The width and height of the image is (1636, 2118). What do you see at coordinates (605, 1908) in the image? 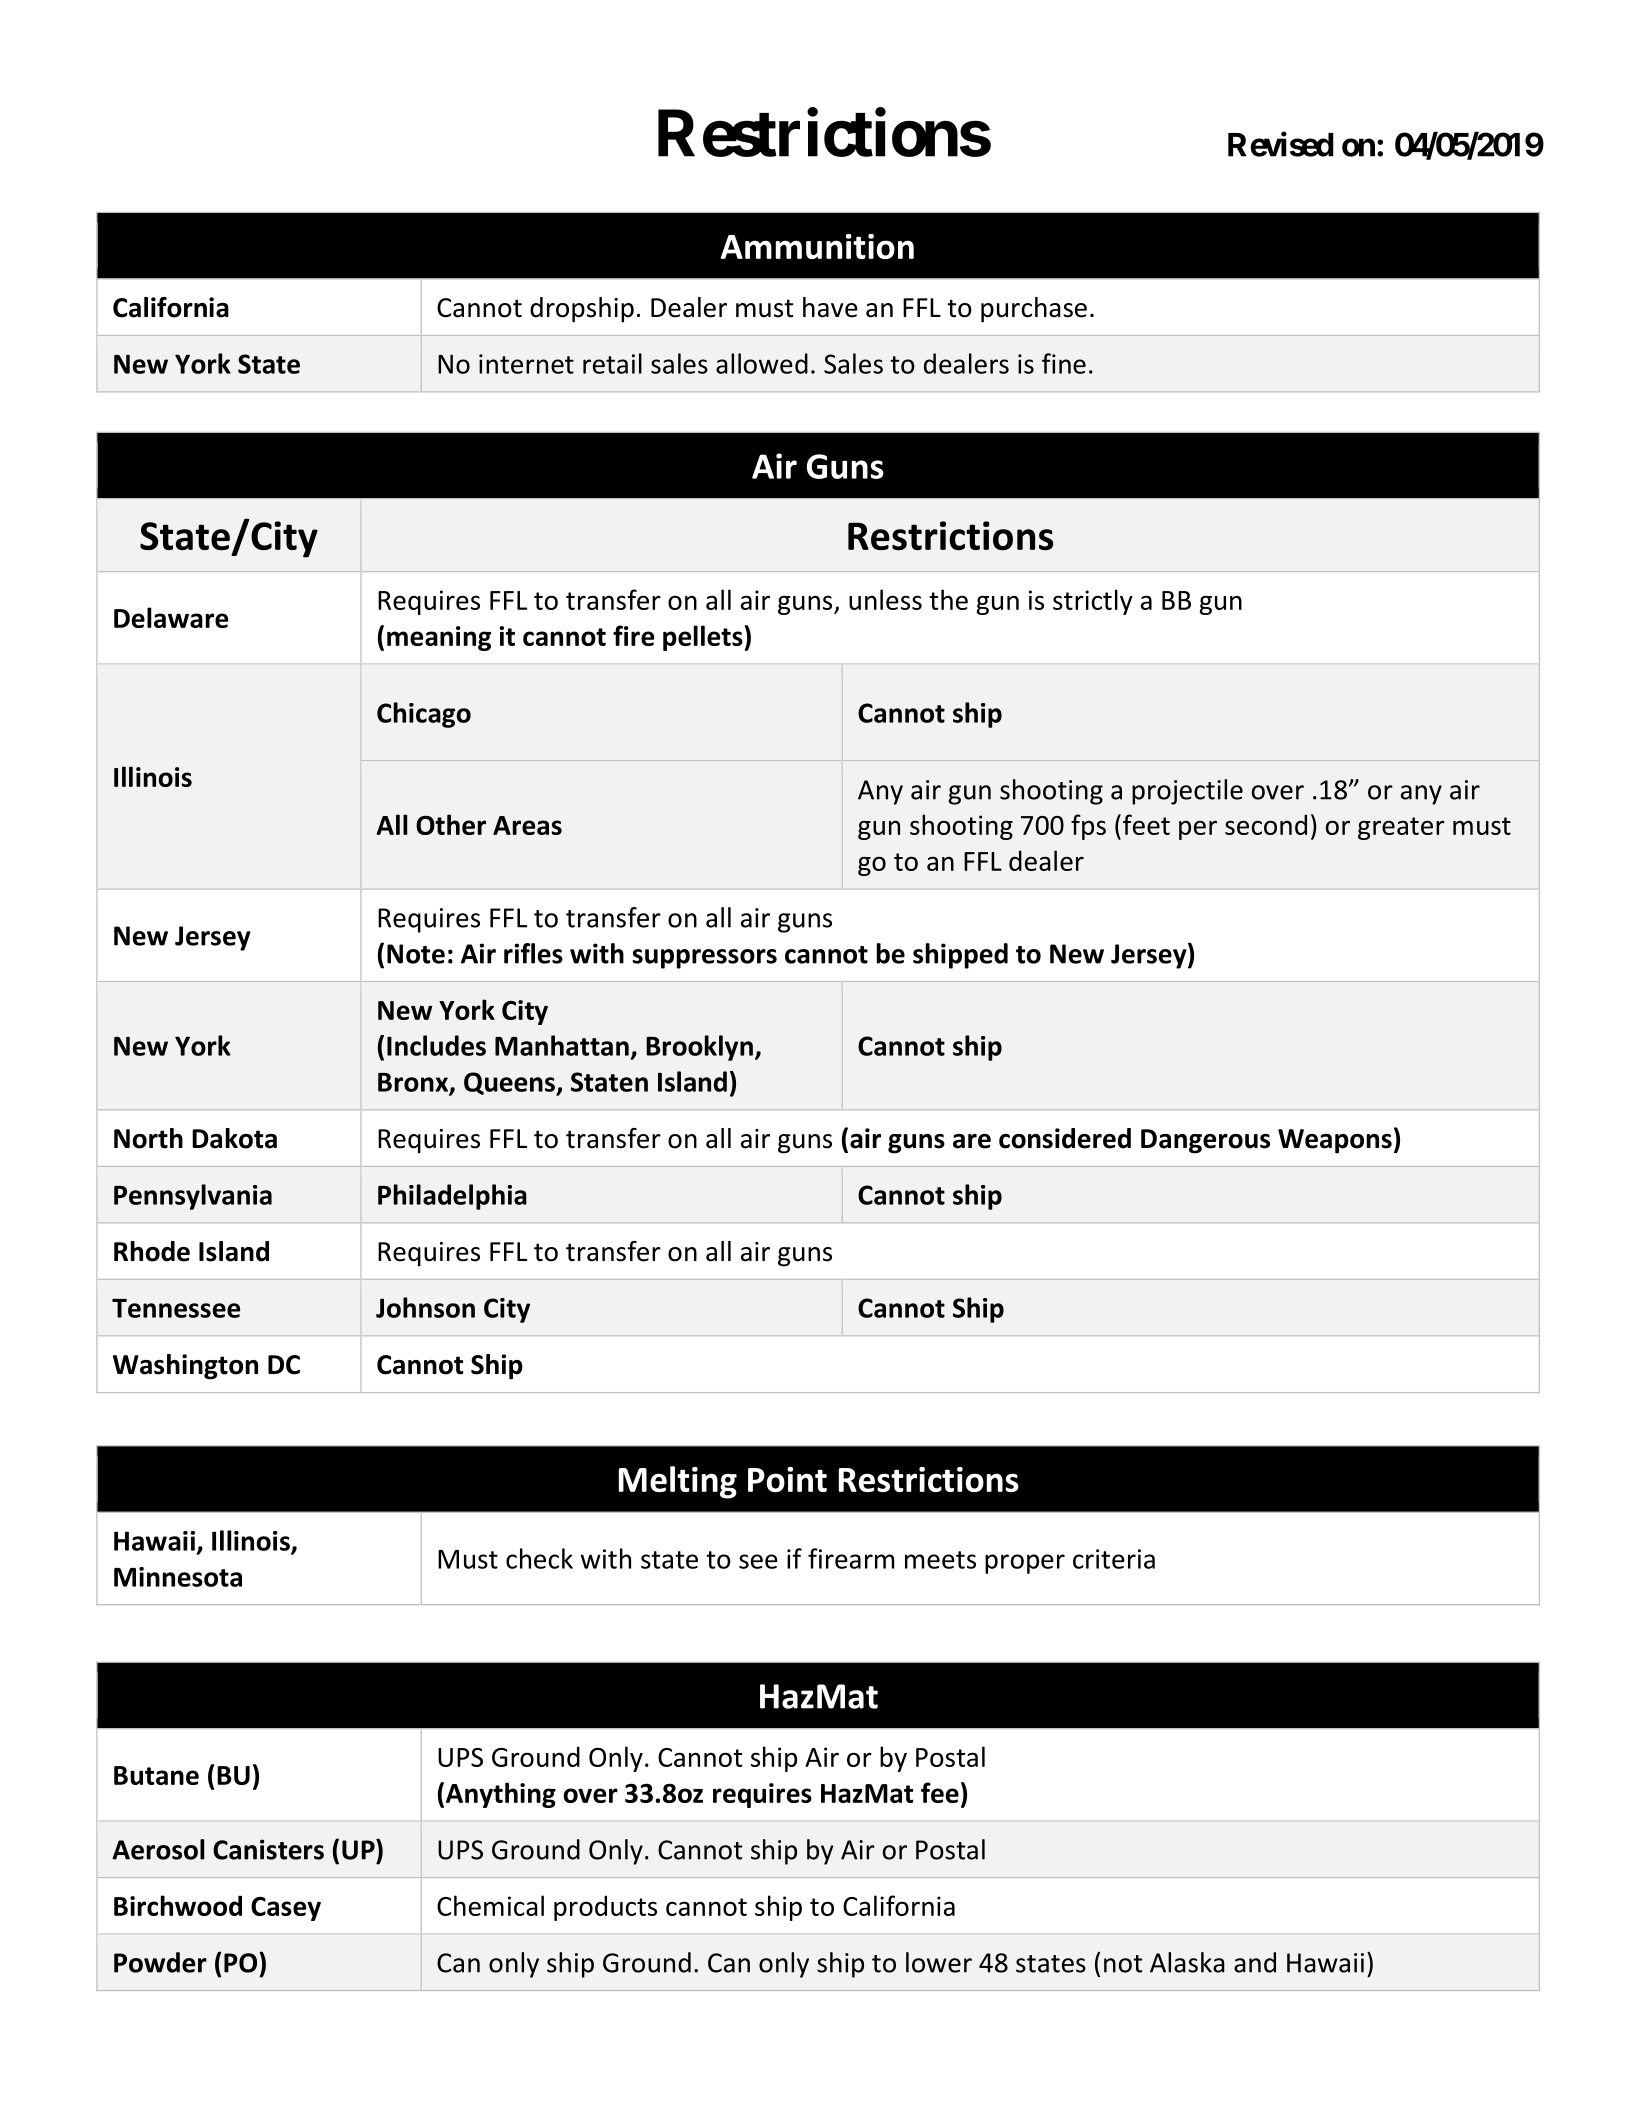
I see `products` at bounding box center [605, 1908].
